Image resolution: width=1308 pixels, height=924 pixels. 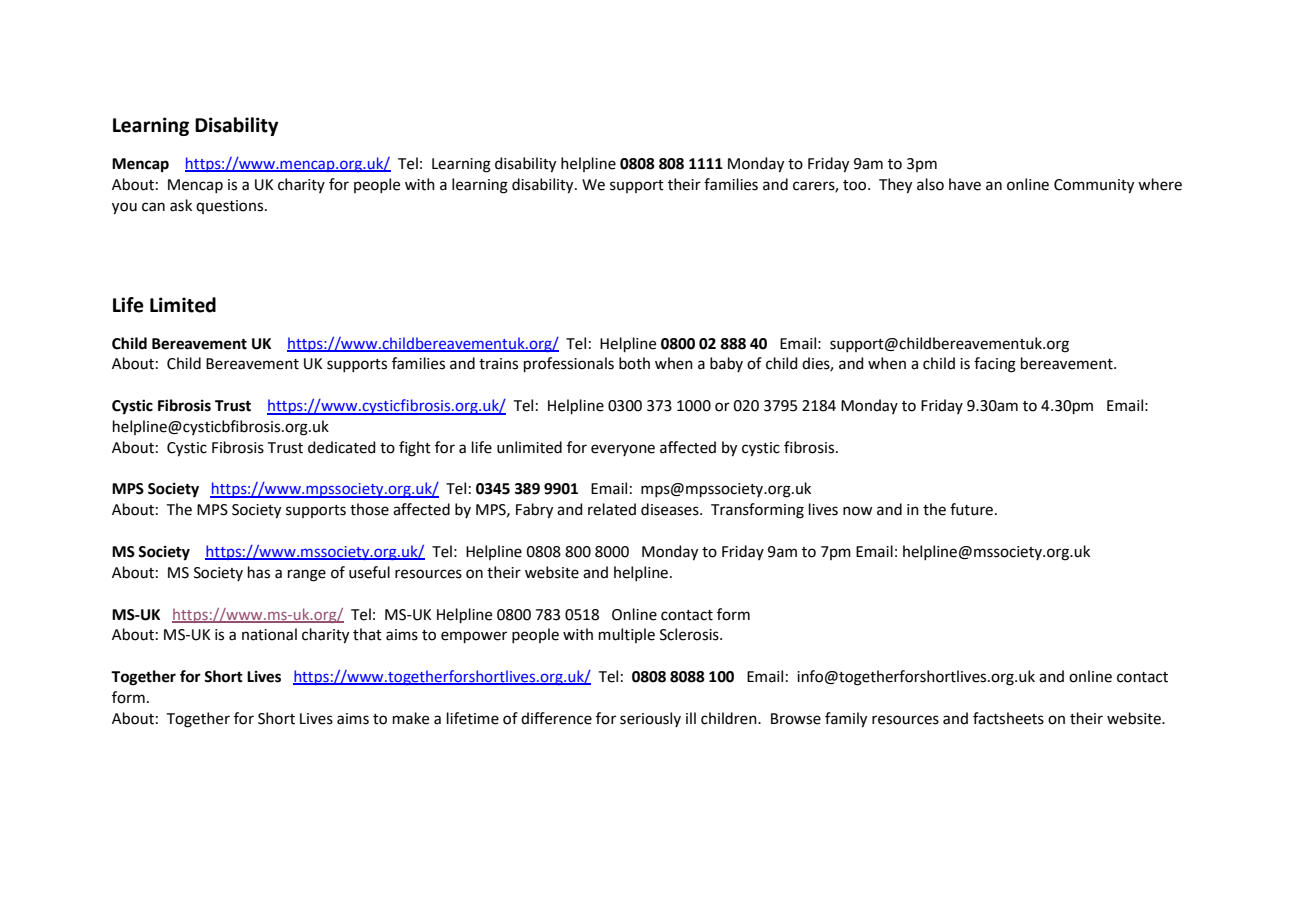 I want to click on now, so click(x=858, y=511).
